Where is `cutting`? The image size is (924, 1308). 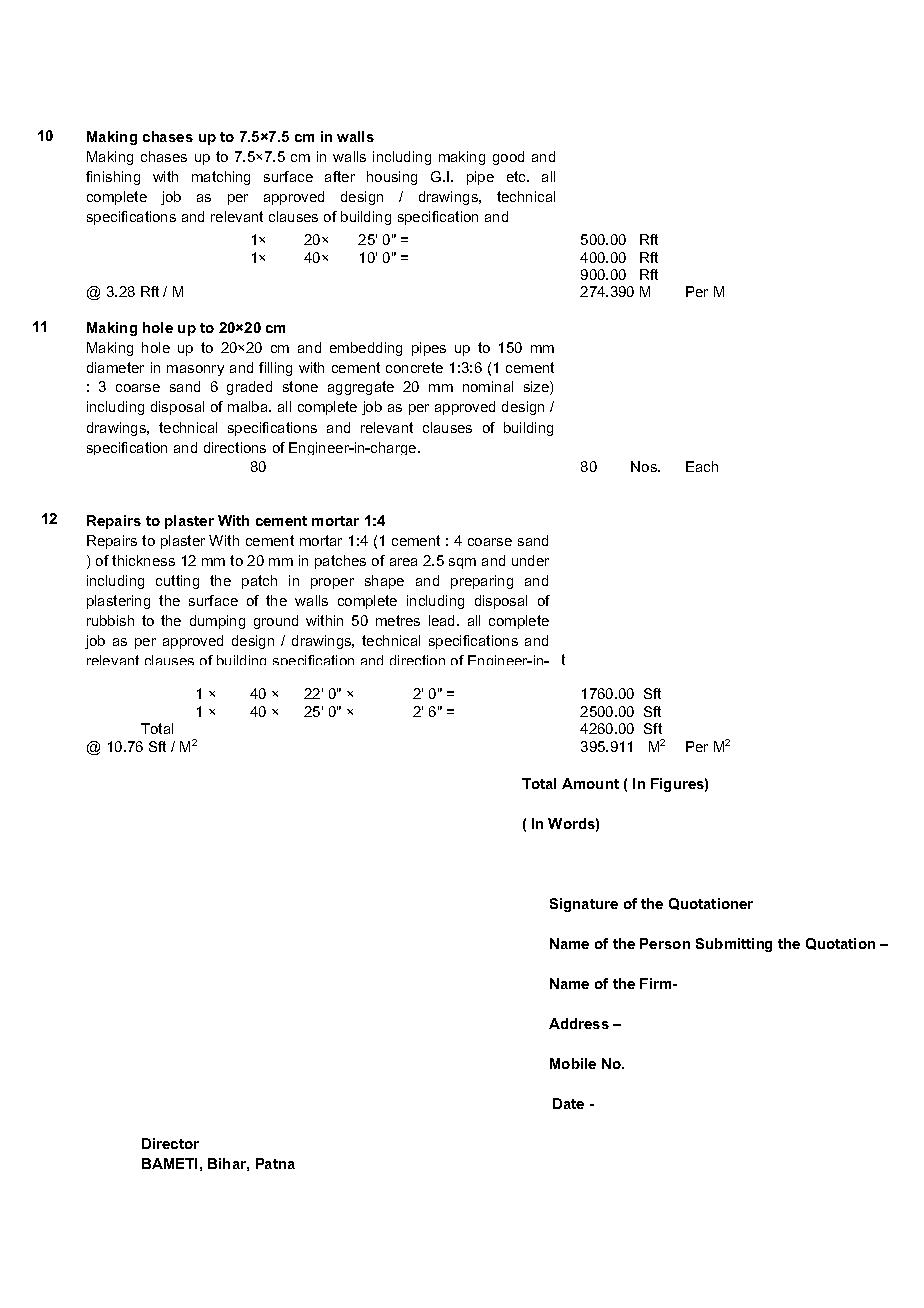 cutting is located at coordinates (177, 582).
